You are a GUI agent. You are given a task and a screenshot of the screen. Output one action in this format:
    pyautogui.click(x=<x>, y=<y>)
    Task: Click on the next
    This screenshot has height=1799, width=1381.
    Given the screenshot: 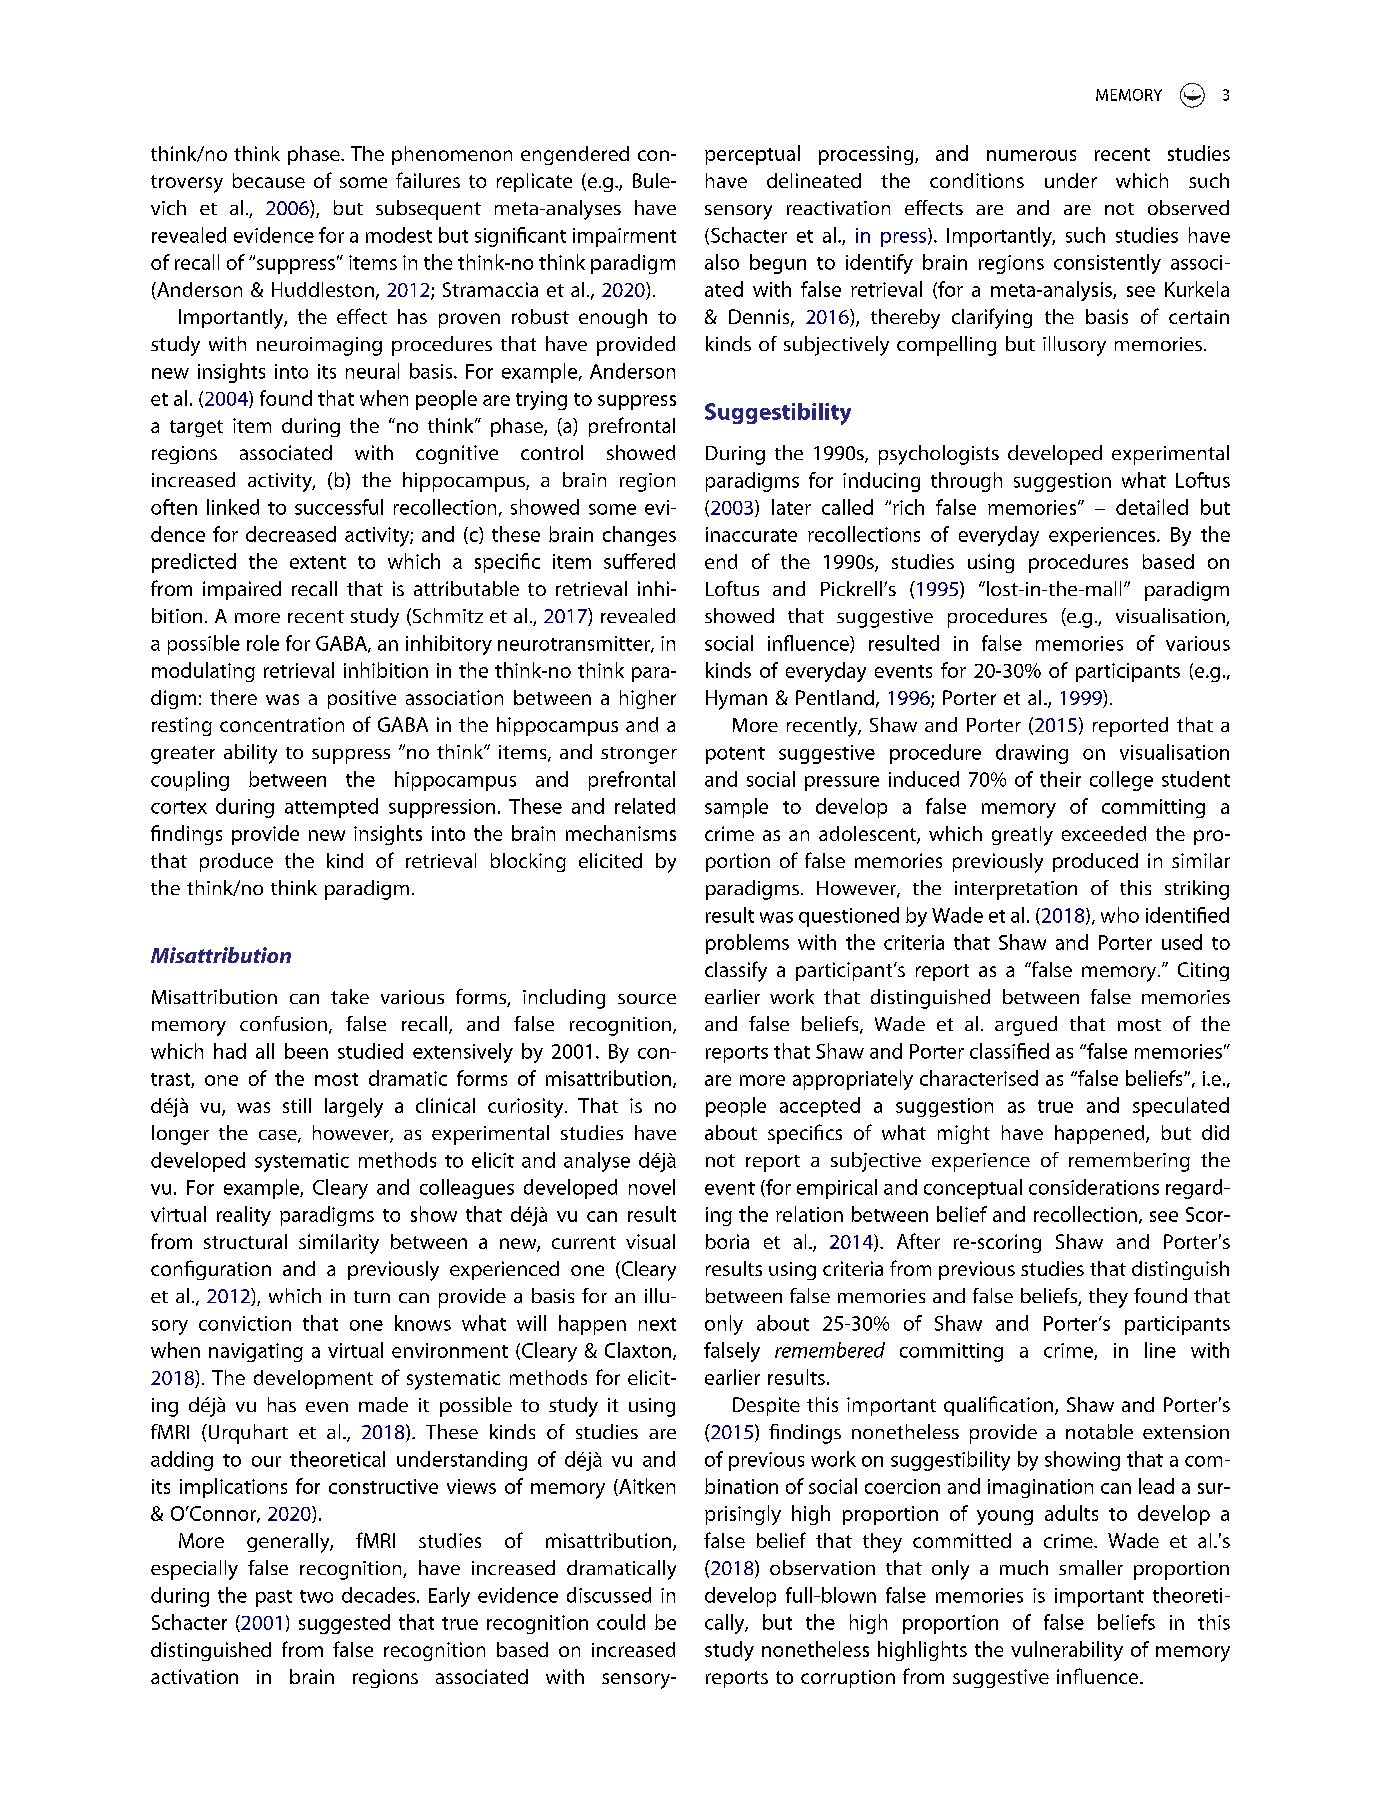 What is the action you would take?
    pyautogui.click(x=657, y=1324)
